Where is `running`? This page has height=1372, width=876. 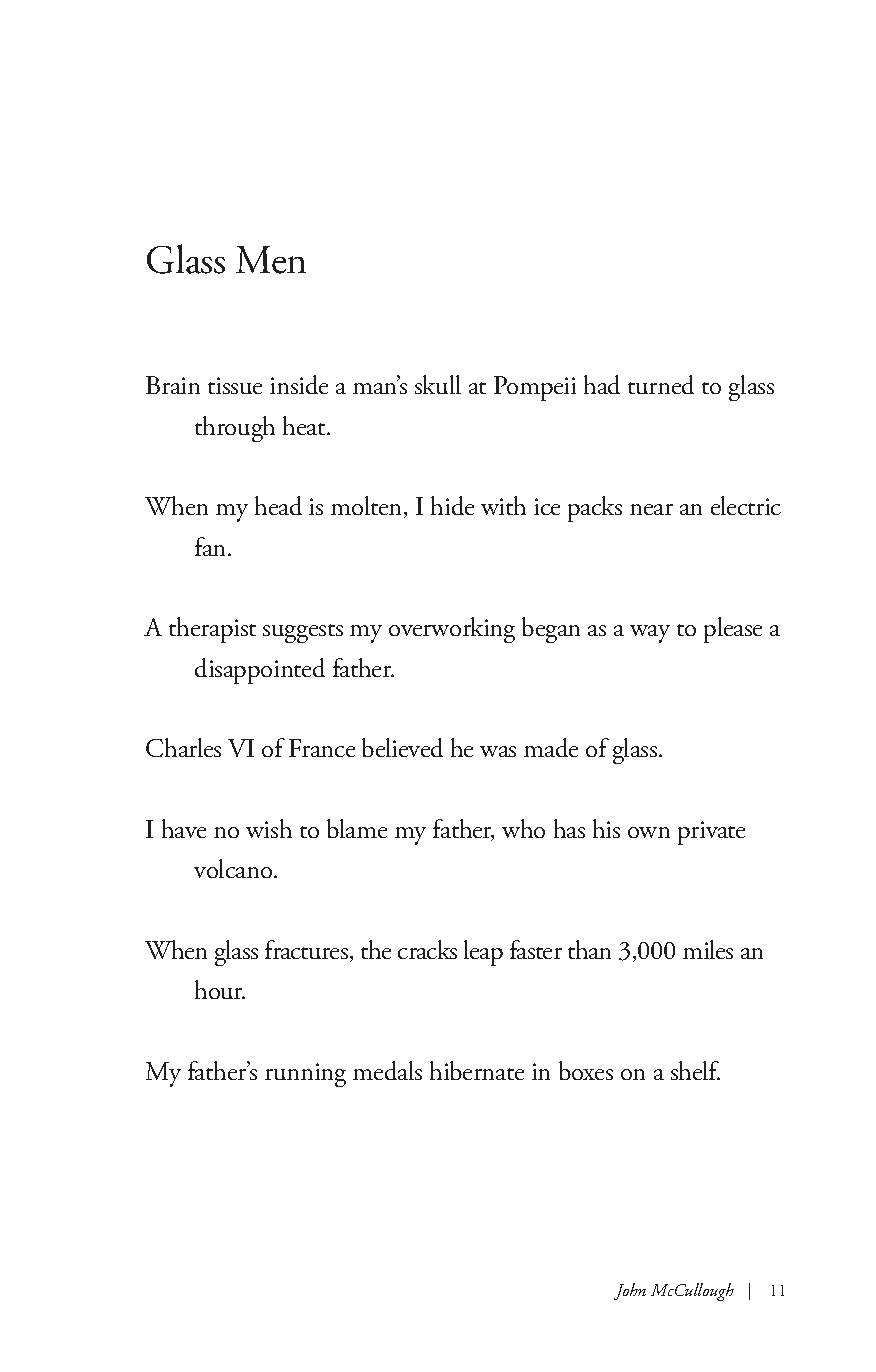 running is located at coordinates (305, 1075).
